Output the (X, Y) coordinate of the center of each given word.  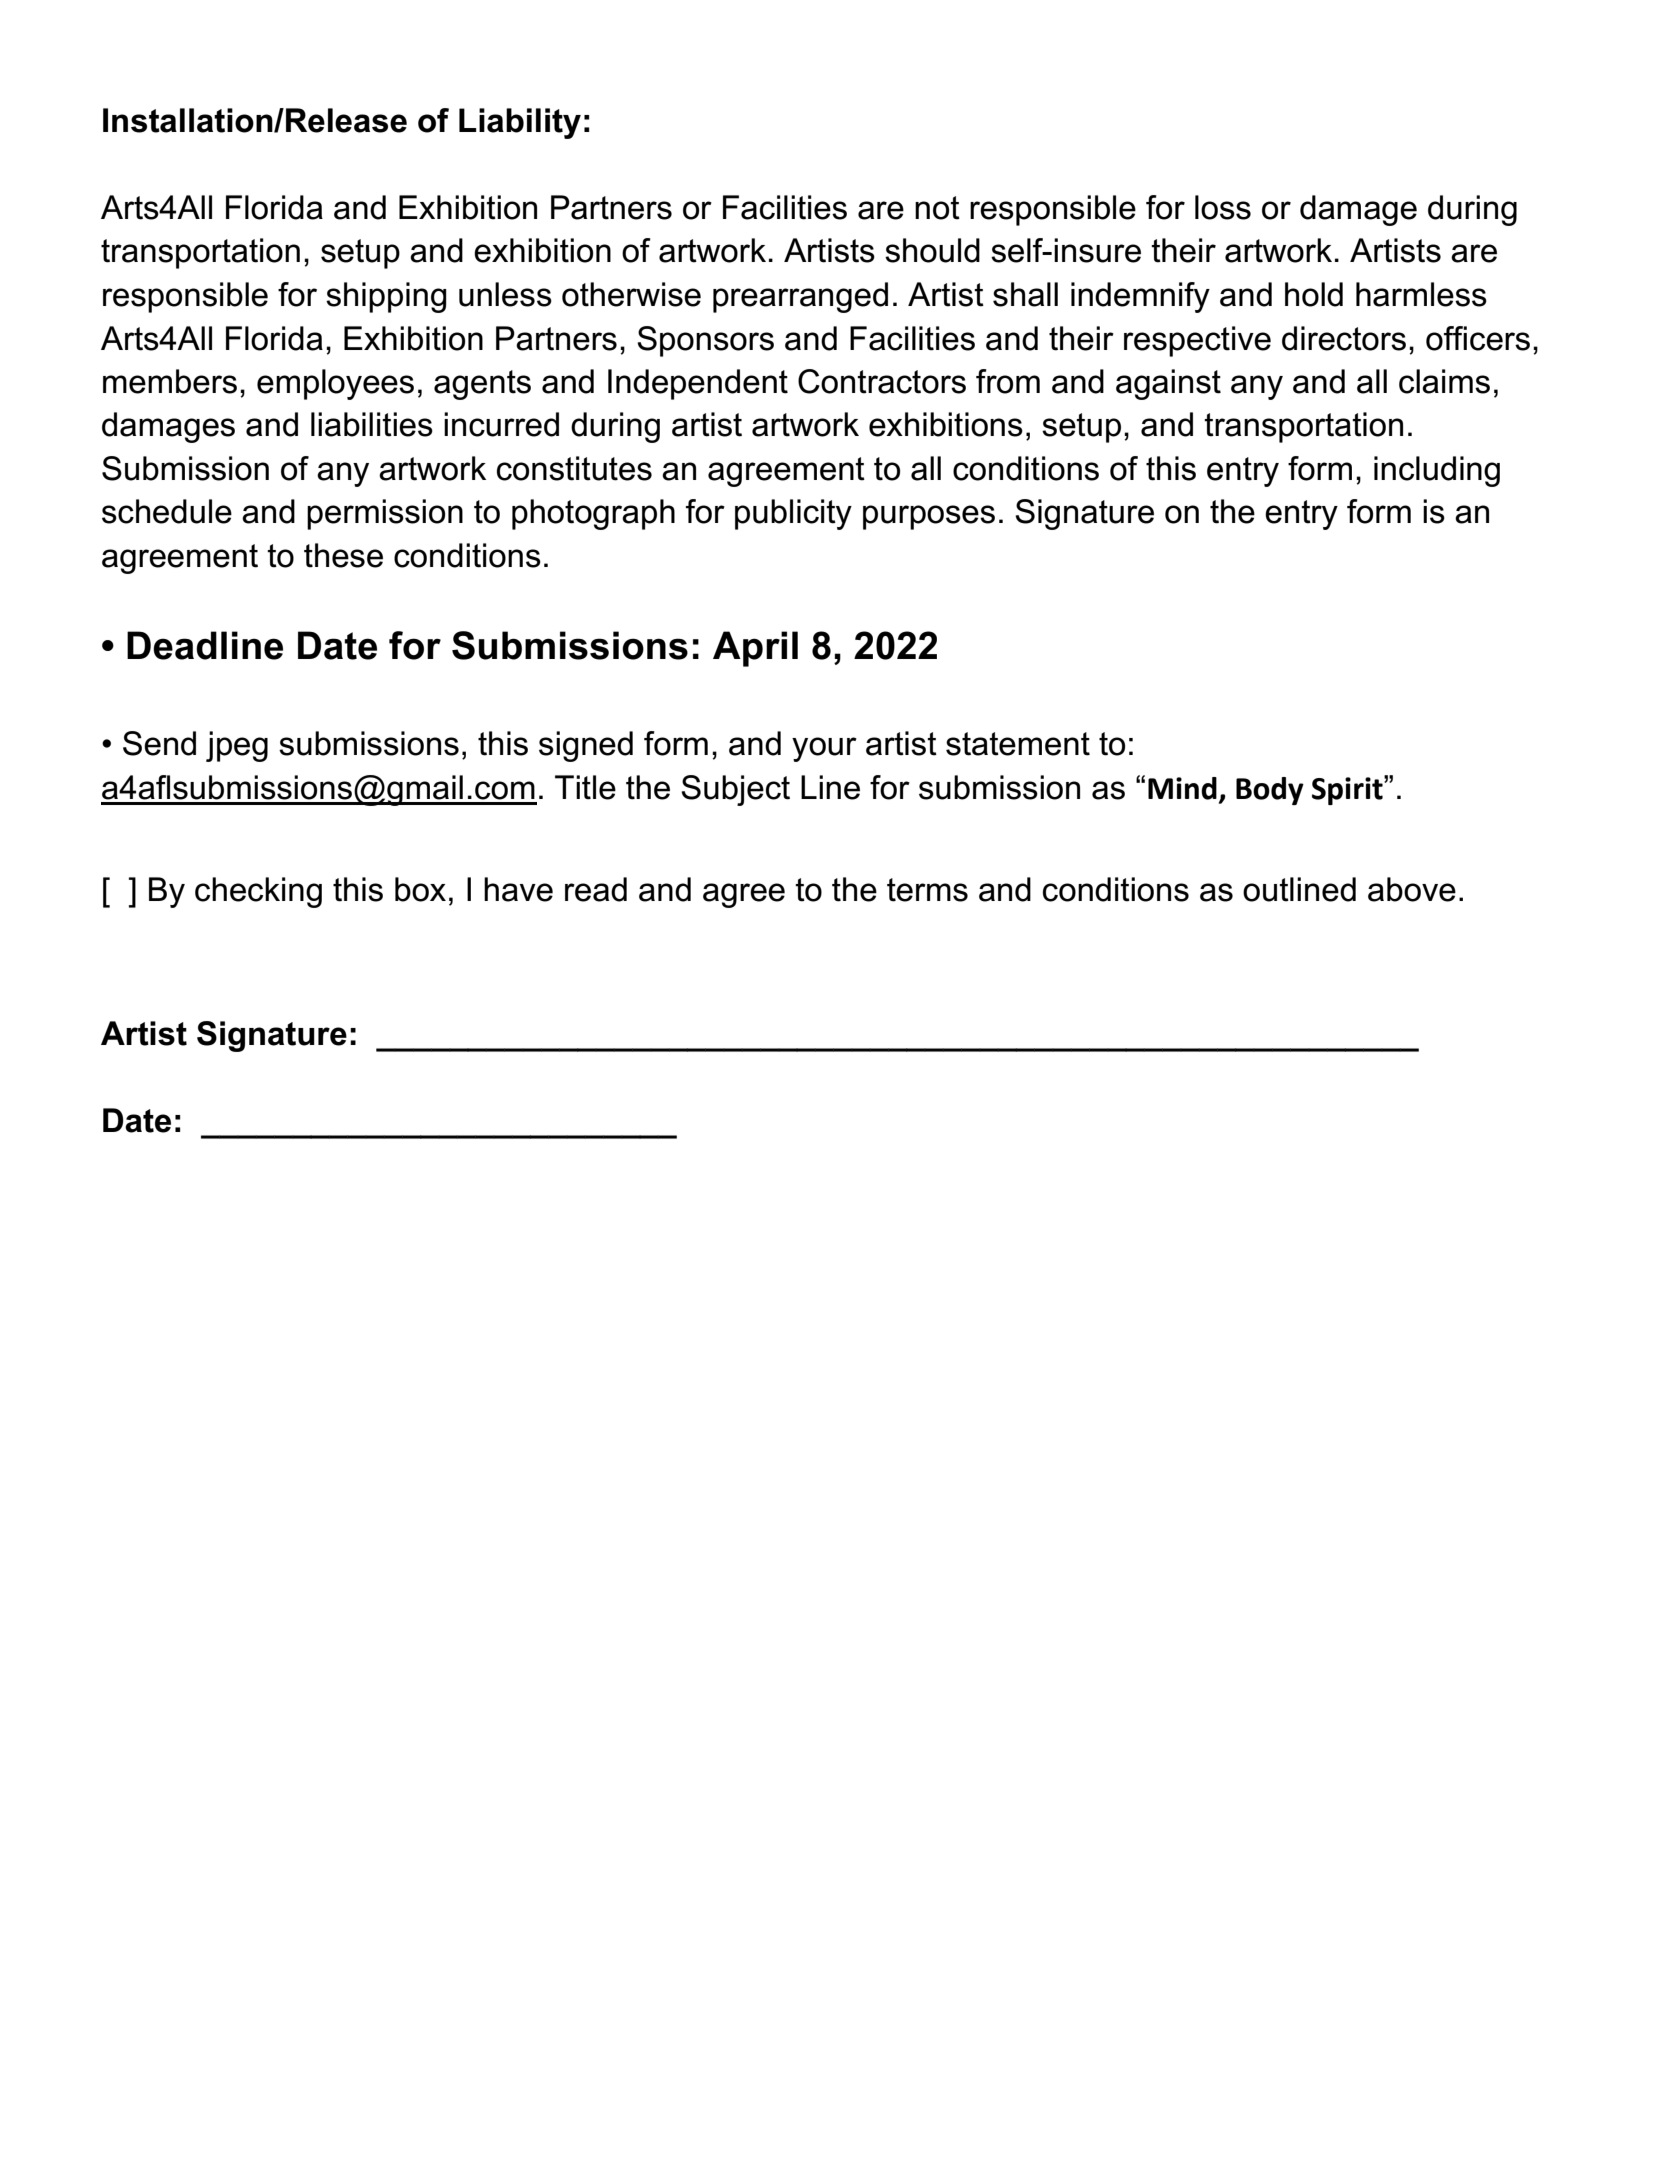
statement (1018, 744)
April (755, 649)
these (343, 555)
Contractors (882, 381)
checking (258, 892)
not (937, 208)
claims (1444, 381)
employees (335, 384)
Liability (520, 123)
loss (1223, 207)
